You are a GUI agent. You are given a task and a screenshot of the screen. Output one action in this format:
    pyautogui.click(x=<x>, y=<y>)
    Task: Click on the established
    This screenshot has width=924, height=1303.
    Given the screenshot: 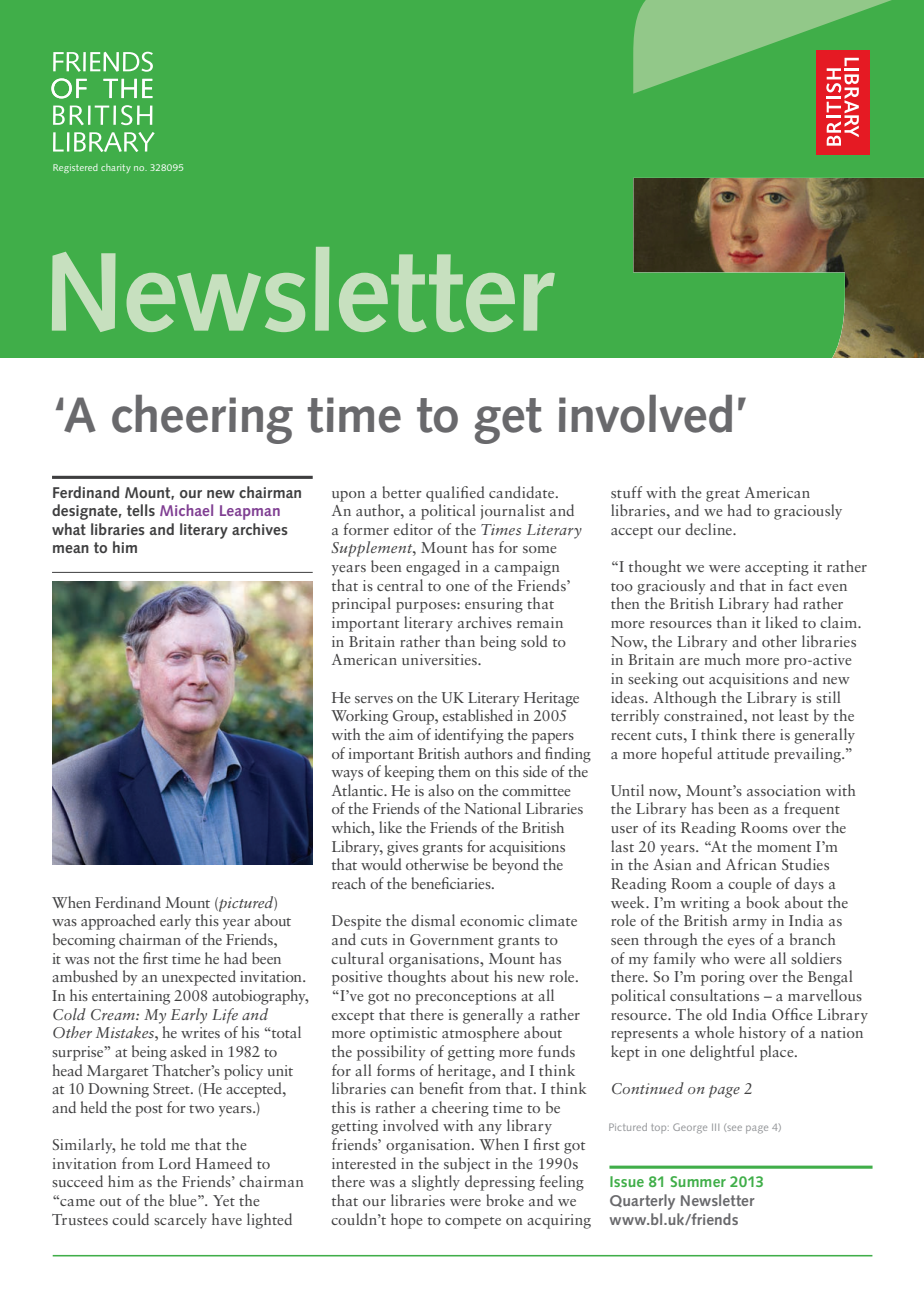 What is the action you would take?
    pyautogui.click(x=478, y=715)
